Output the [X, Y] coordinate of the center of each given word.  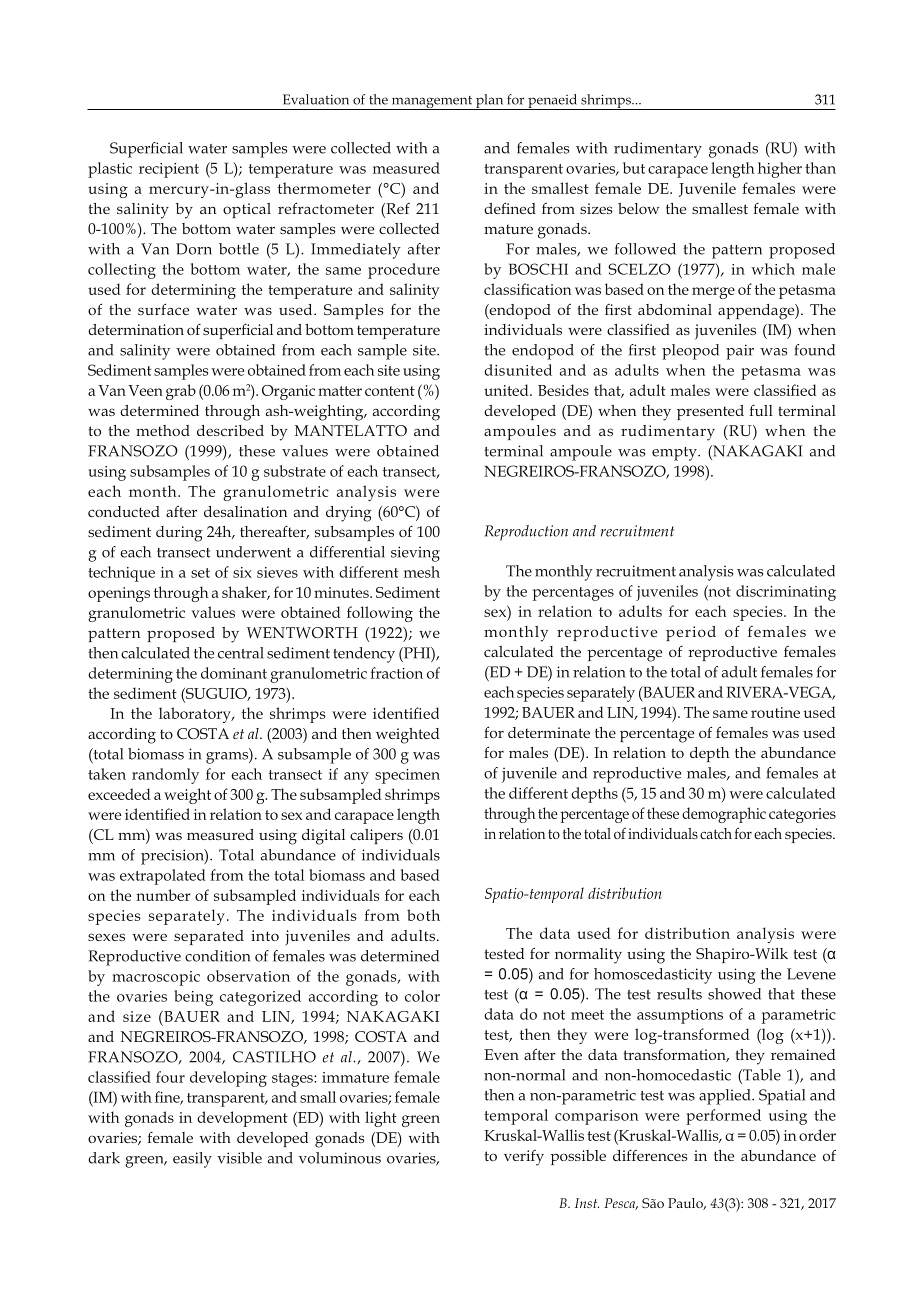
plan [490, 102]
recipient [169, 170]
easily [192, 1160]
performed [723, 1117]
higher [780, 170]
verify [524, 1158]
